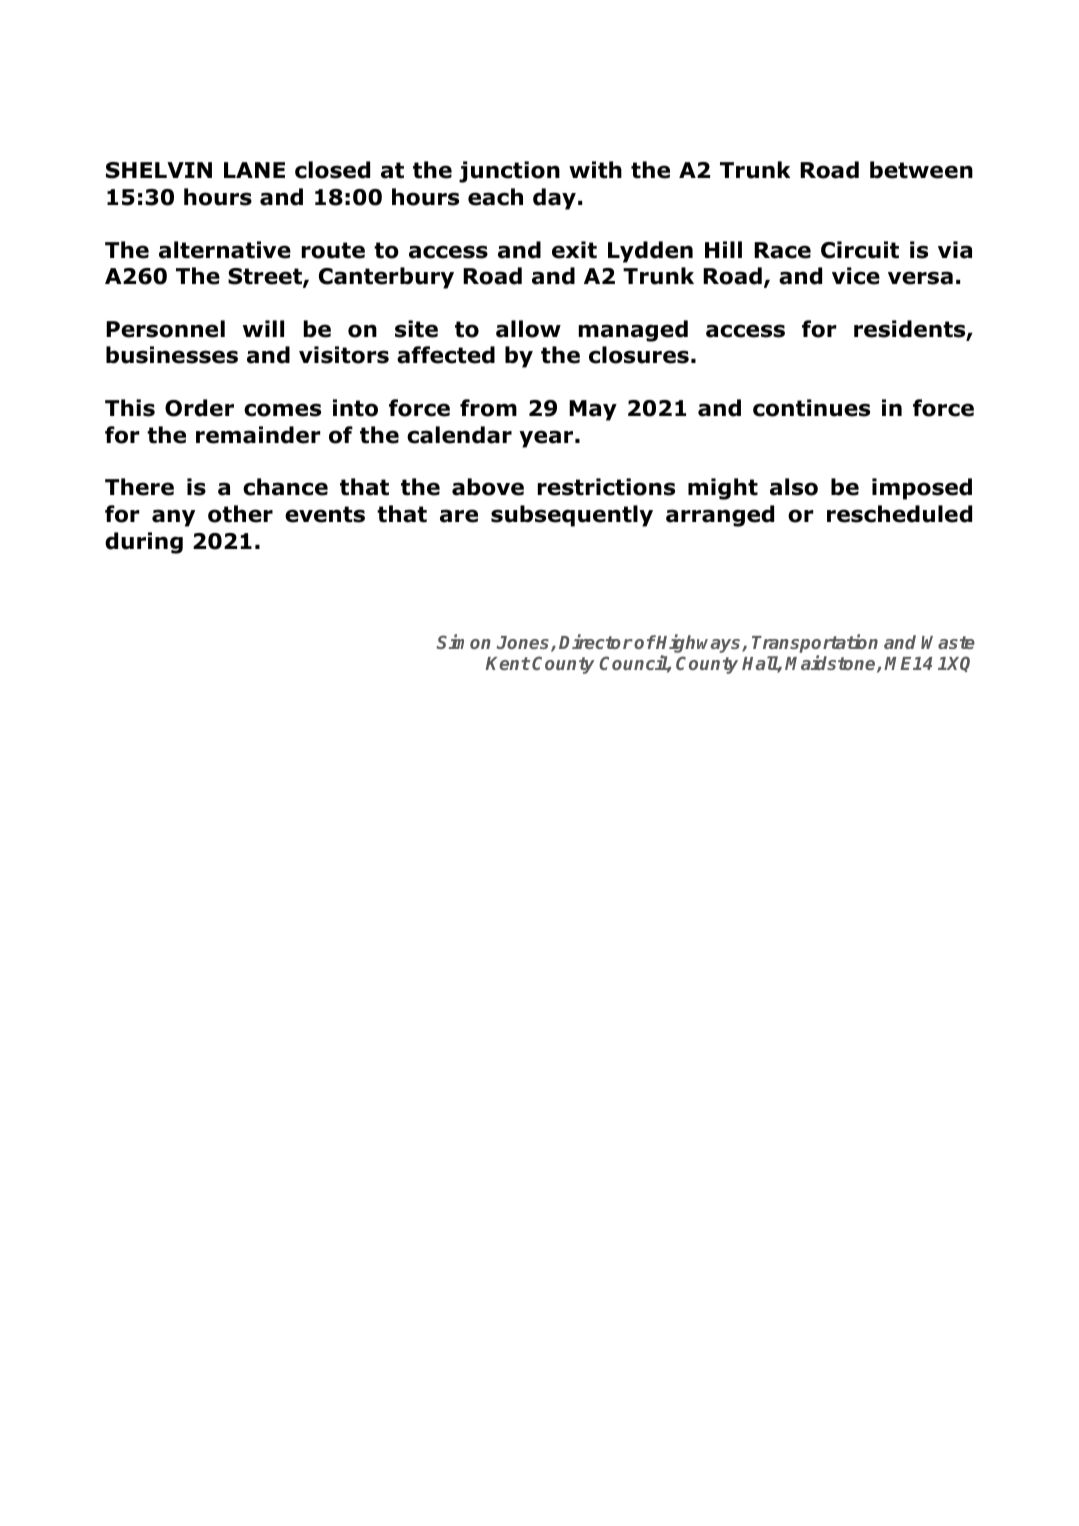 This screenshot has height=1526, width=1079. Describe the element at coordinates (794, 487) in the screenshot. I see `also` at that location.
